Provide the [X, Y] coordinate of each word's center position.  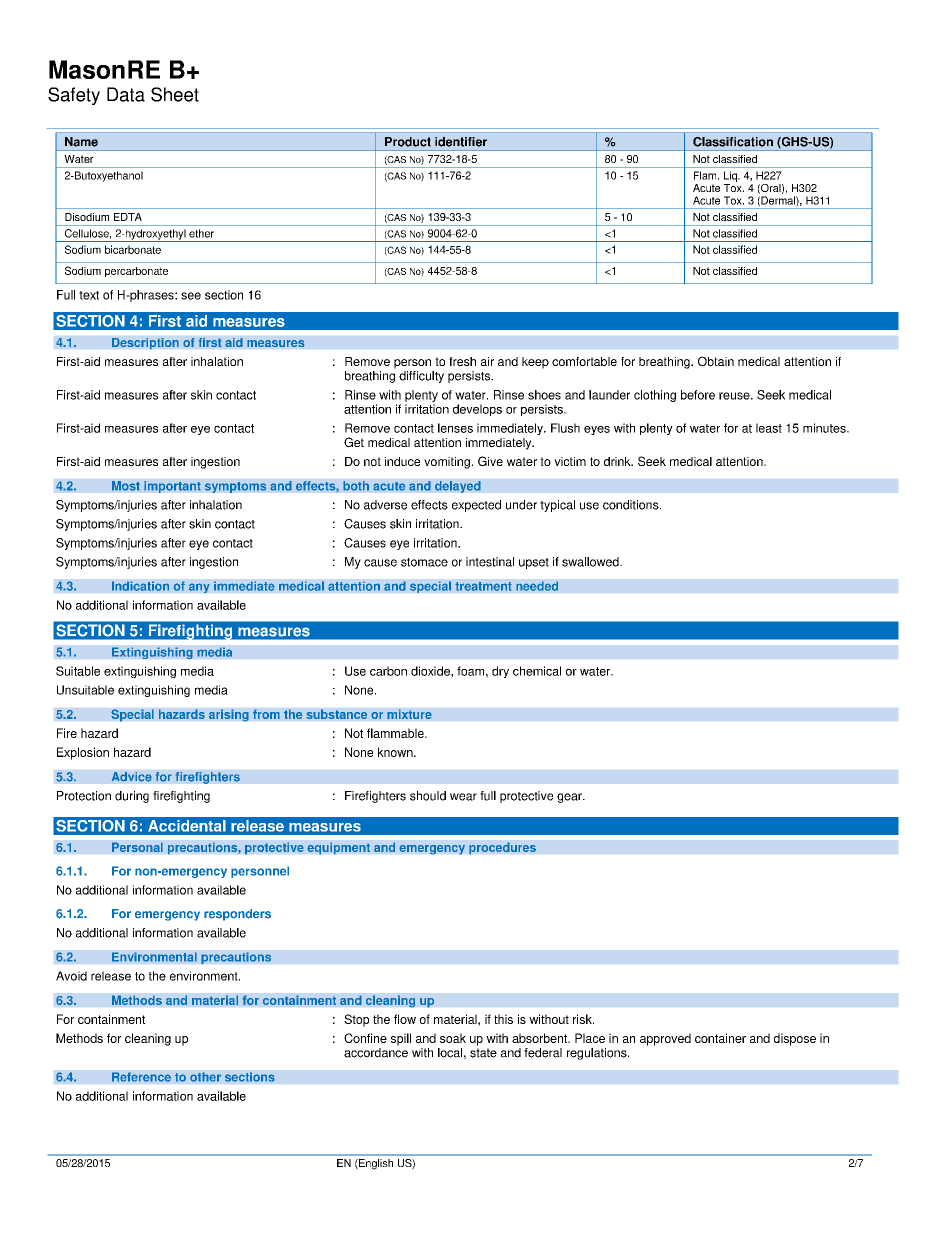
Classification [733, 142]
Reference [141, 1077]
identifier [461, 142]
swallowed [591, 562]
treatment [483, 586]
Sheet [175, 94]
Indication [140, 586]
